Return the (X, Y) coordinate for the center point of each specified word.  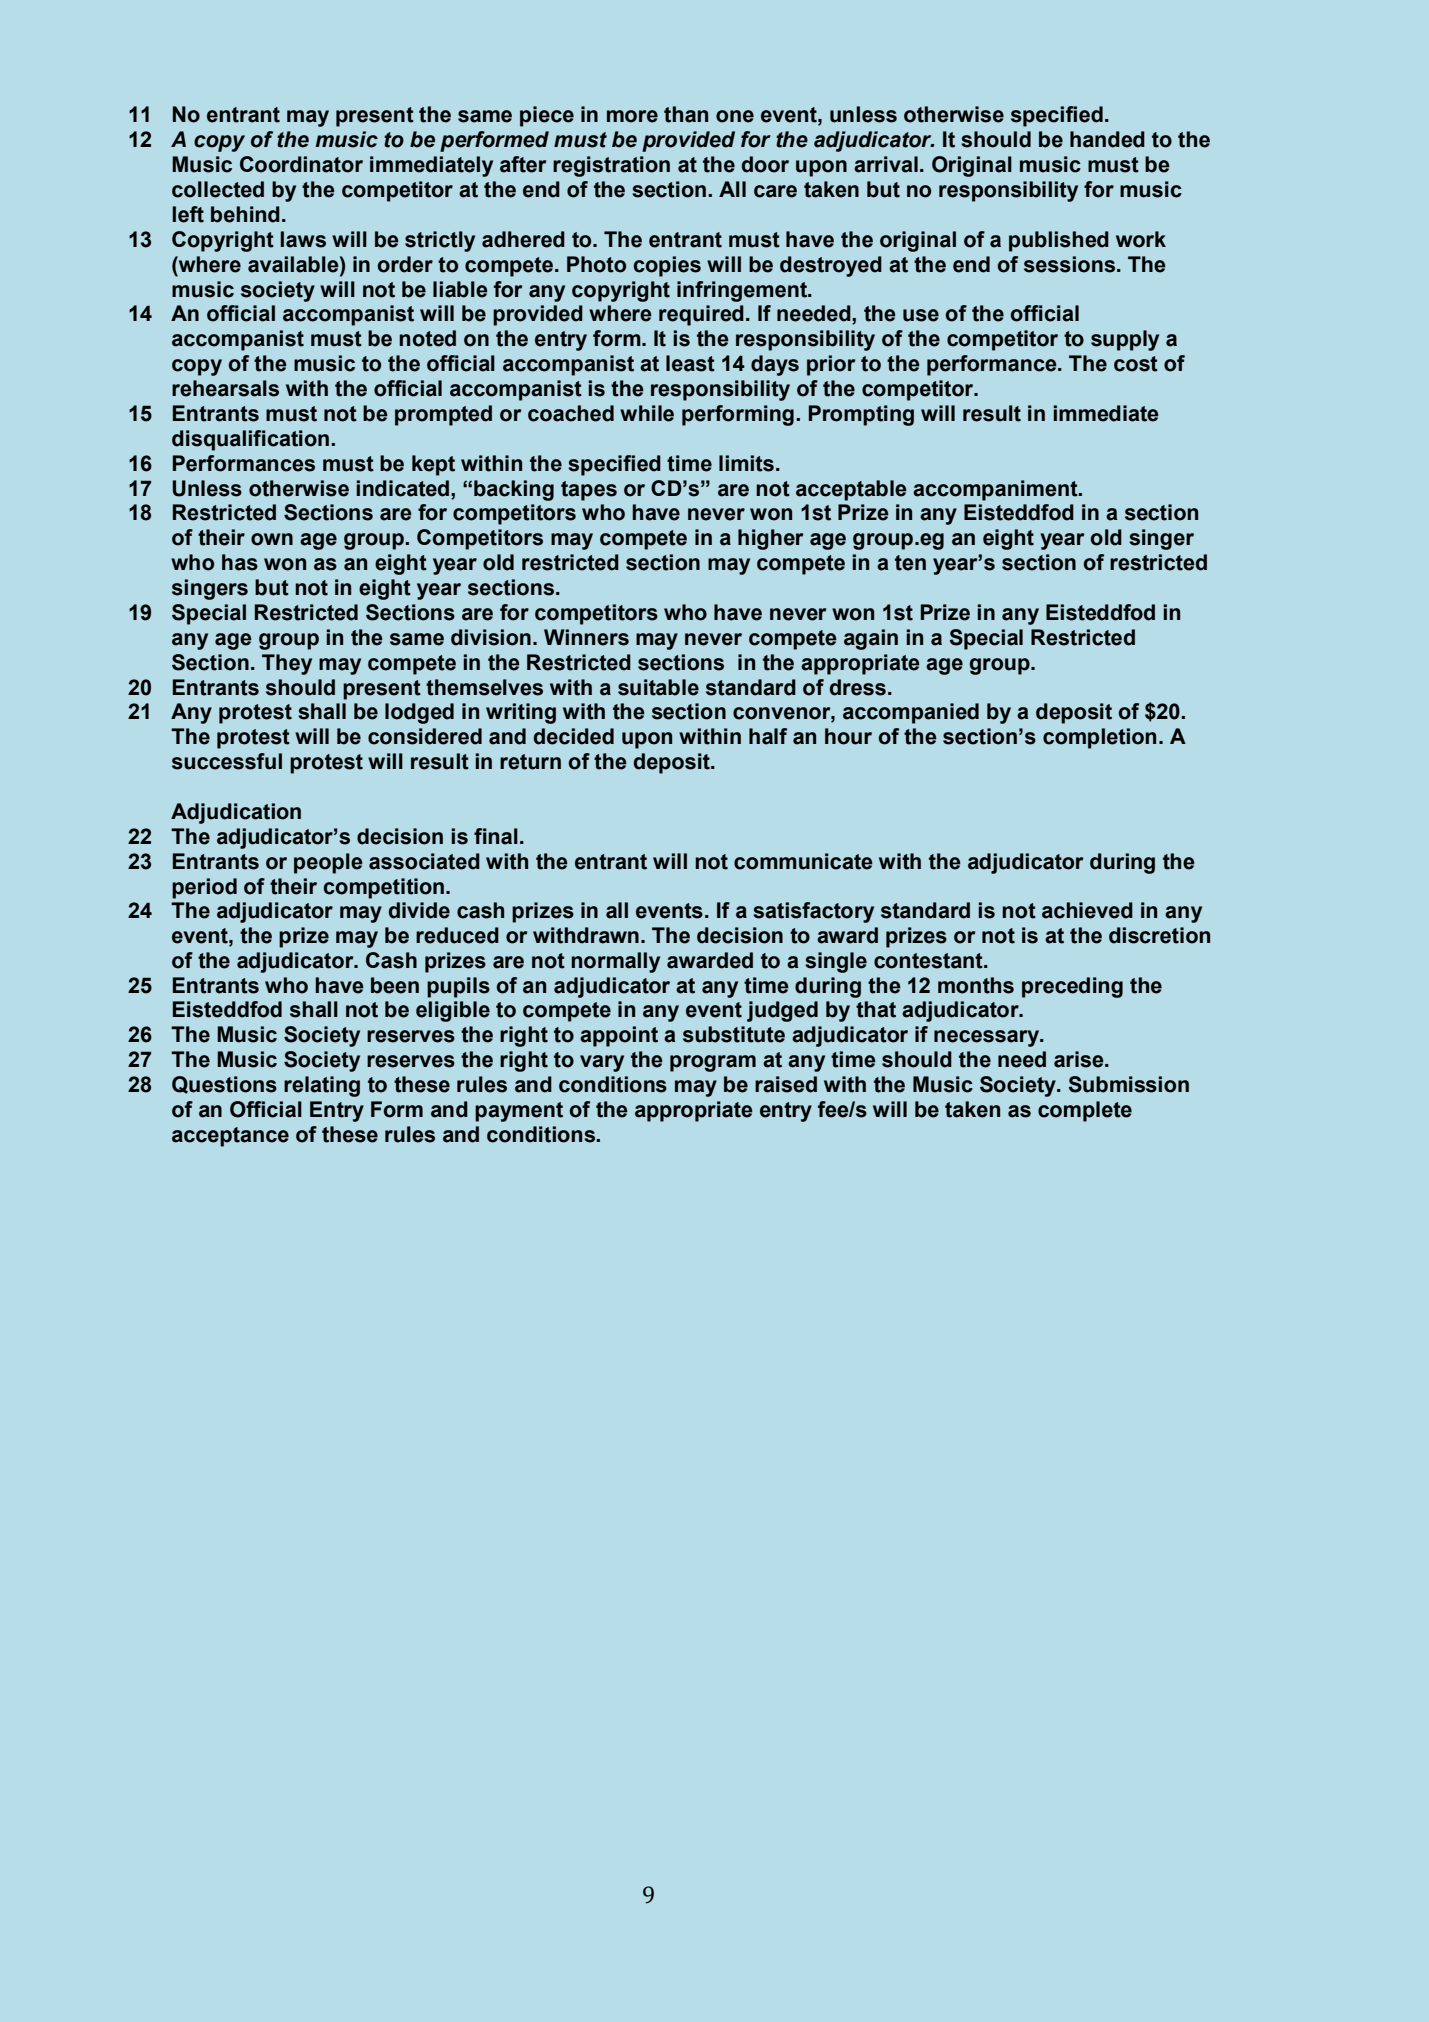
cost (1136, 364)
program (713, 1063)
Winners (586, 637)
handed (1107, 139)
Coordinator (301, 164)
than (686, 114)
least (690, 363)
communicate (803, 861)
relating (322, 1086)
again (871, 639)
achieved (1087, 910)
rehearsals (225, 388)
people (328, 863)
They (287, 664)
